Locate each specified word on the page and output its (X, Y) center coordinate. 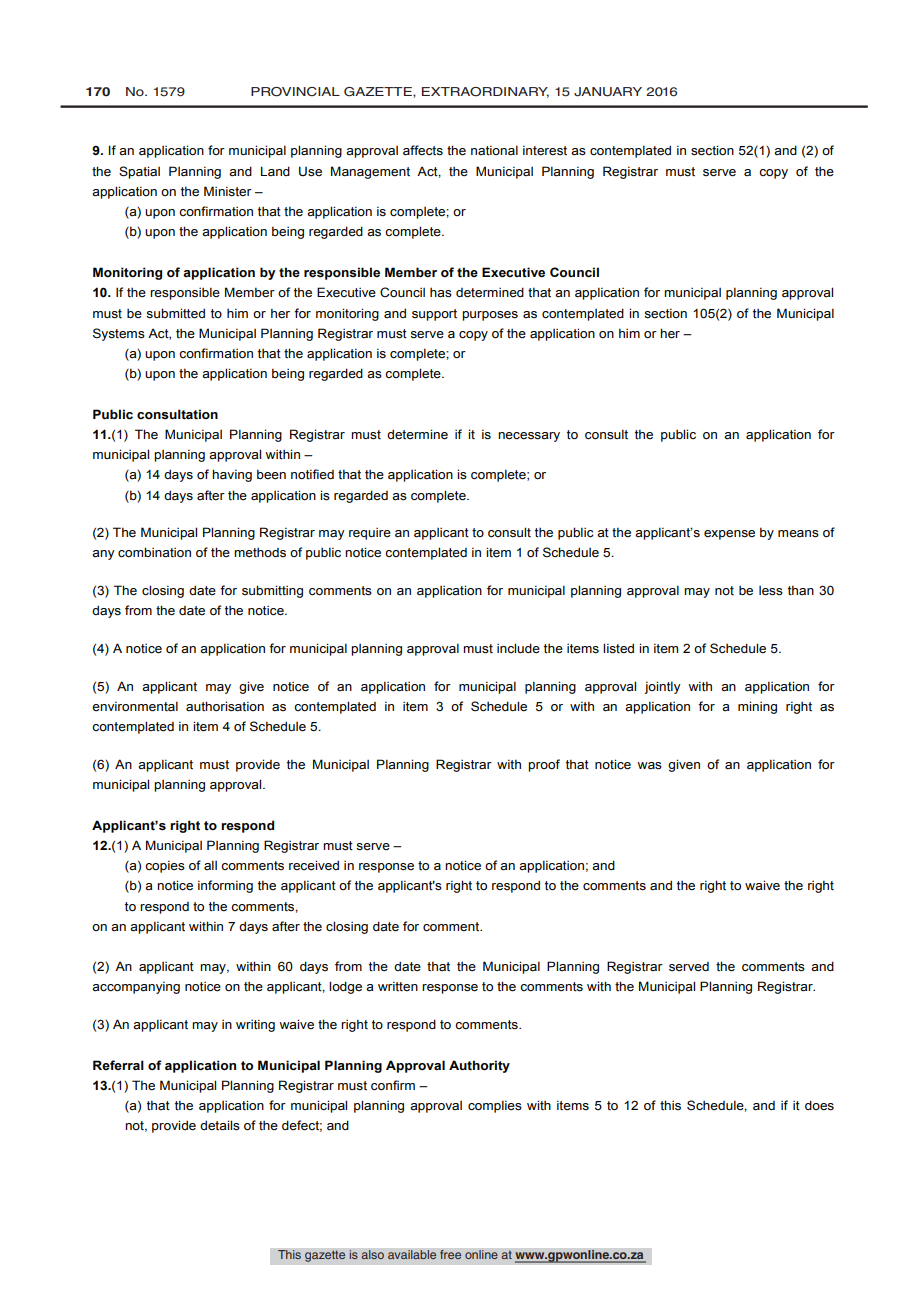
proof (544, 765)
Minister (228, 191)
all (210, 865)
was (649, 766)
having (232, 475)
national (494, 150)
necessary (529, 437)
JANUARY (608, 92)
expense (729, 535)
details (220, 1125)
